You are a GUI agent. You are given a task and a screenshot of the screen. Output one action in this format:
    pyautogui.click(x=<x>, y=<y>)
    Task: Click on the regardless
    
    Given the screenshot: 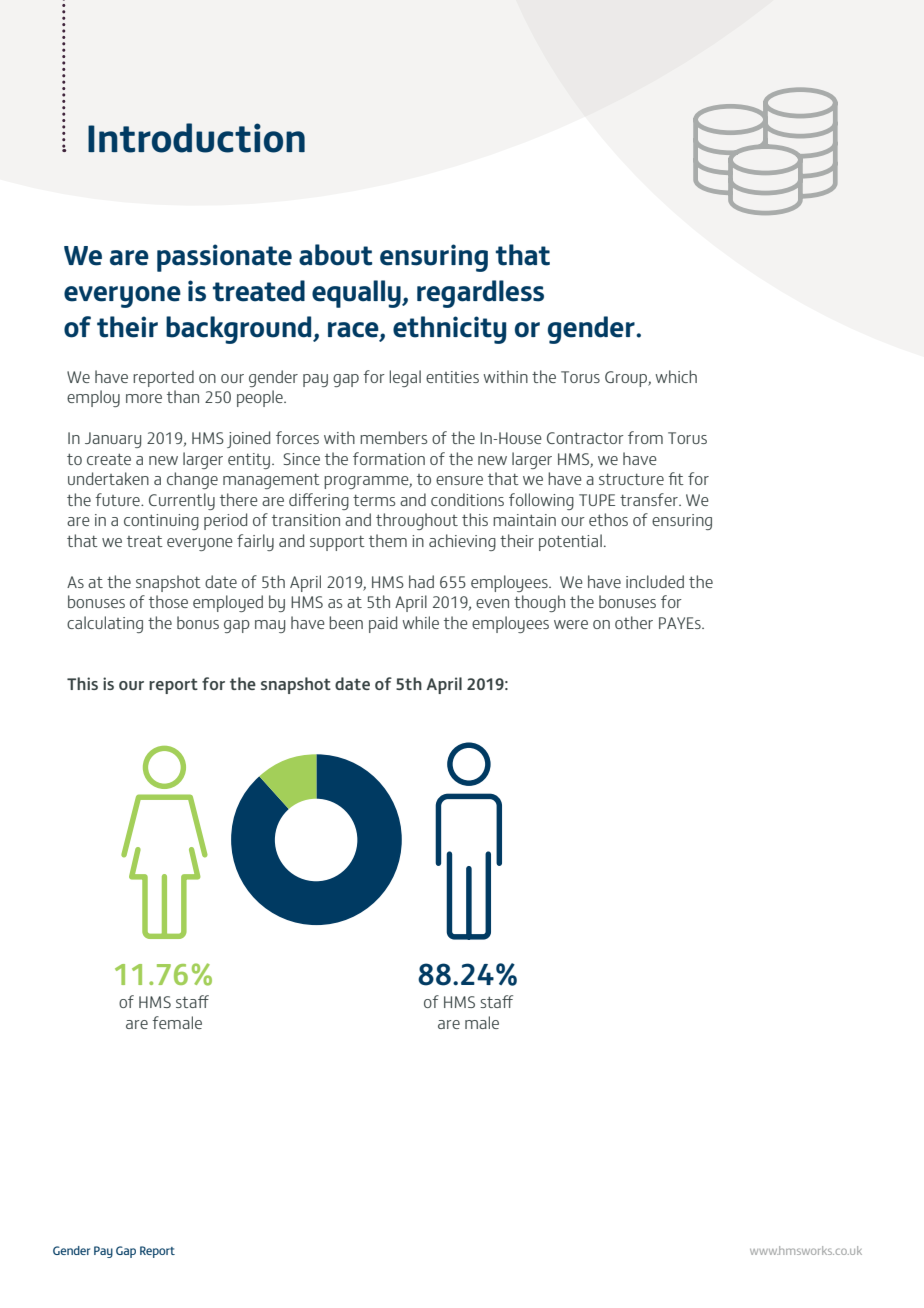 What is the action you would take?
    pyautogui.click(x=480, y=294)
